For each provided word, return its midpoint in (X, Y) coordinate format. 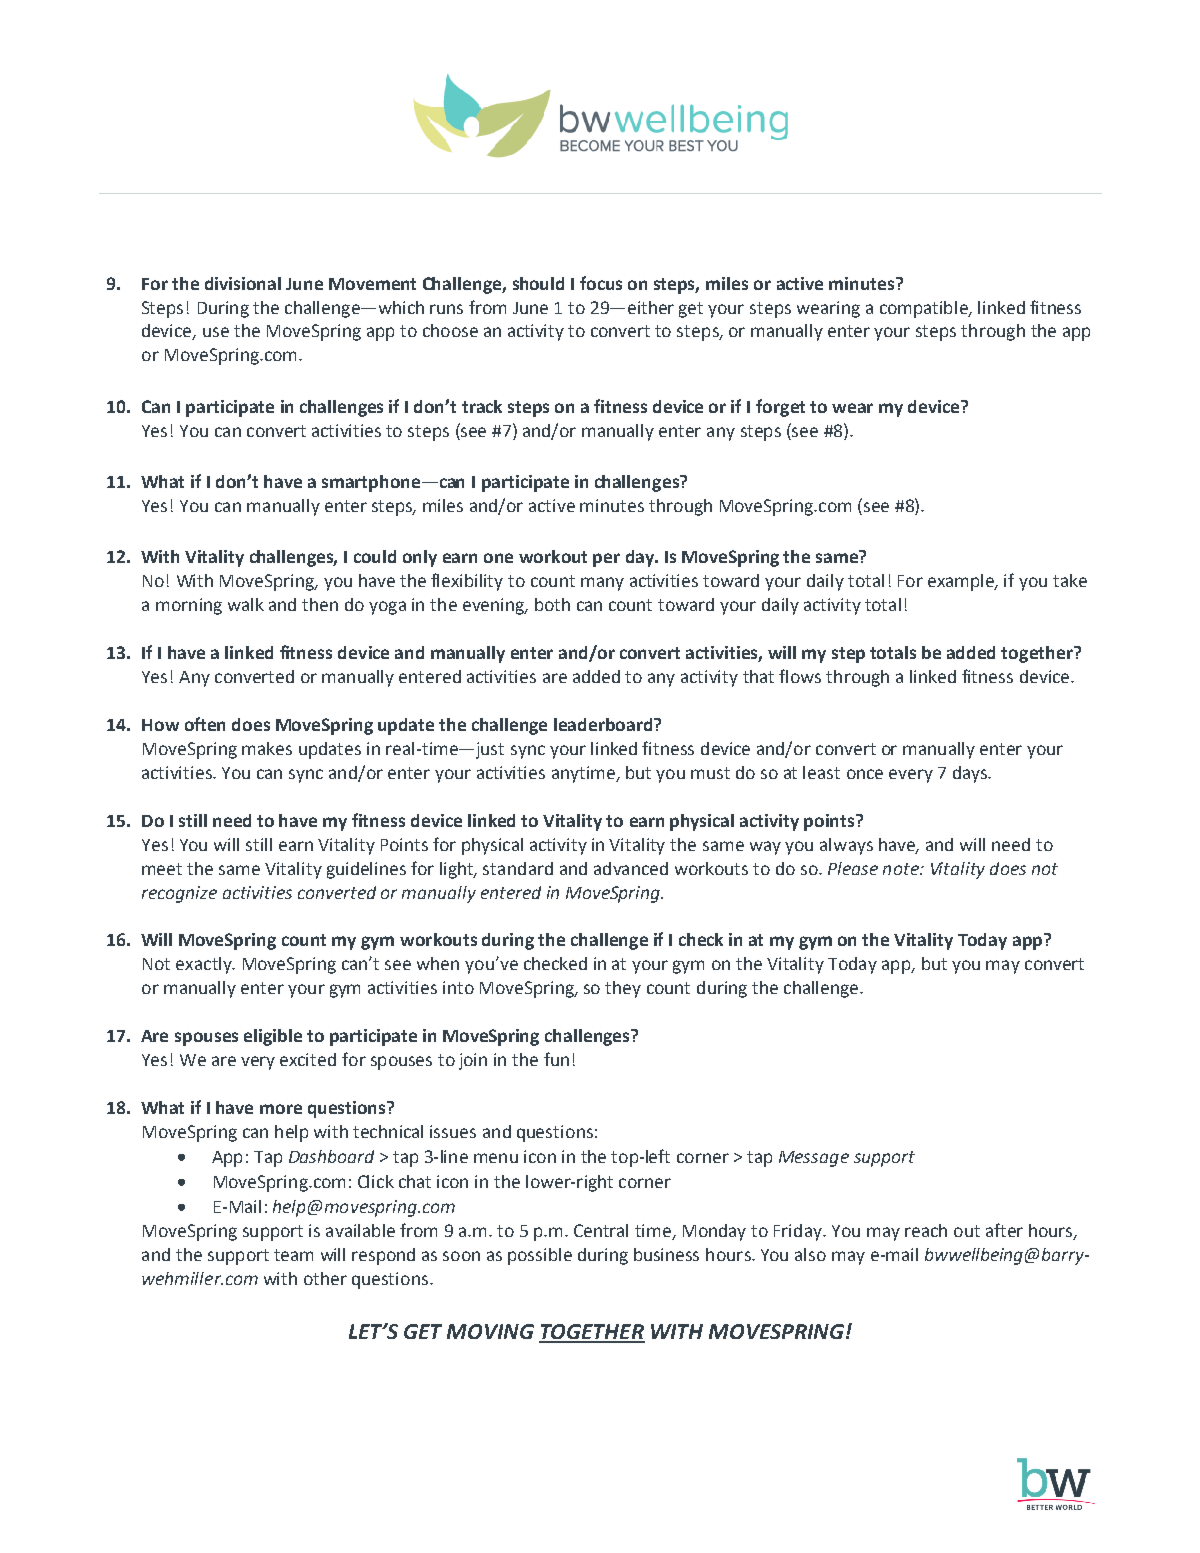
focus (601, 283)
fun (556, 1059)
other (325, 1278)
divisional (243, 283)
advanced (631, 868)
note (902, 869)
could (375, 556)
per (606, 560)
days (971, 774)
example (962, 582)
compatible (925, 309)
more (281, 1109)
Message (814, 1159)
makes (267, 748)
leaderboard (604, 724)
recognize (179, 894)
